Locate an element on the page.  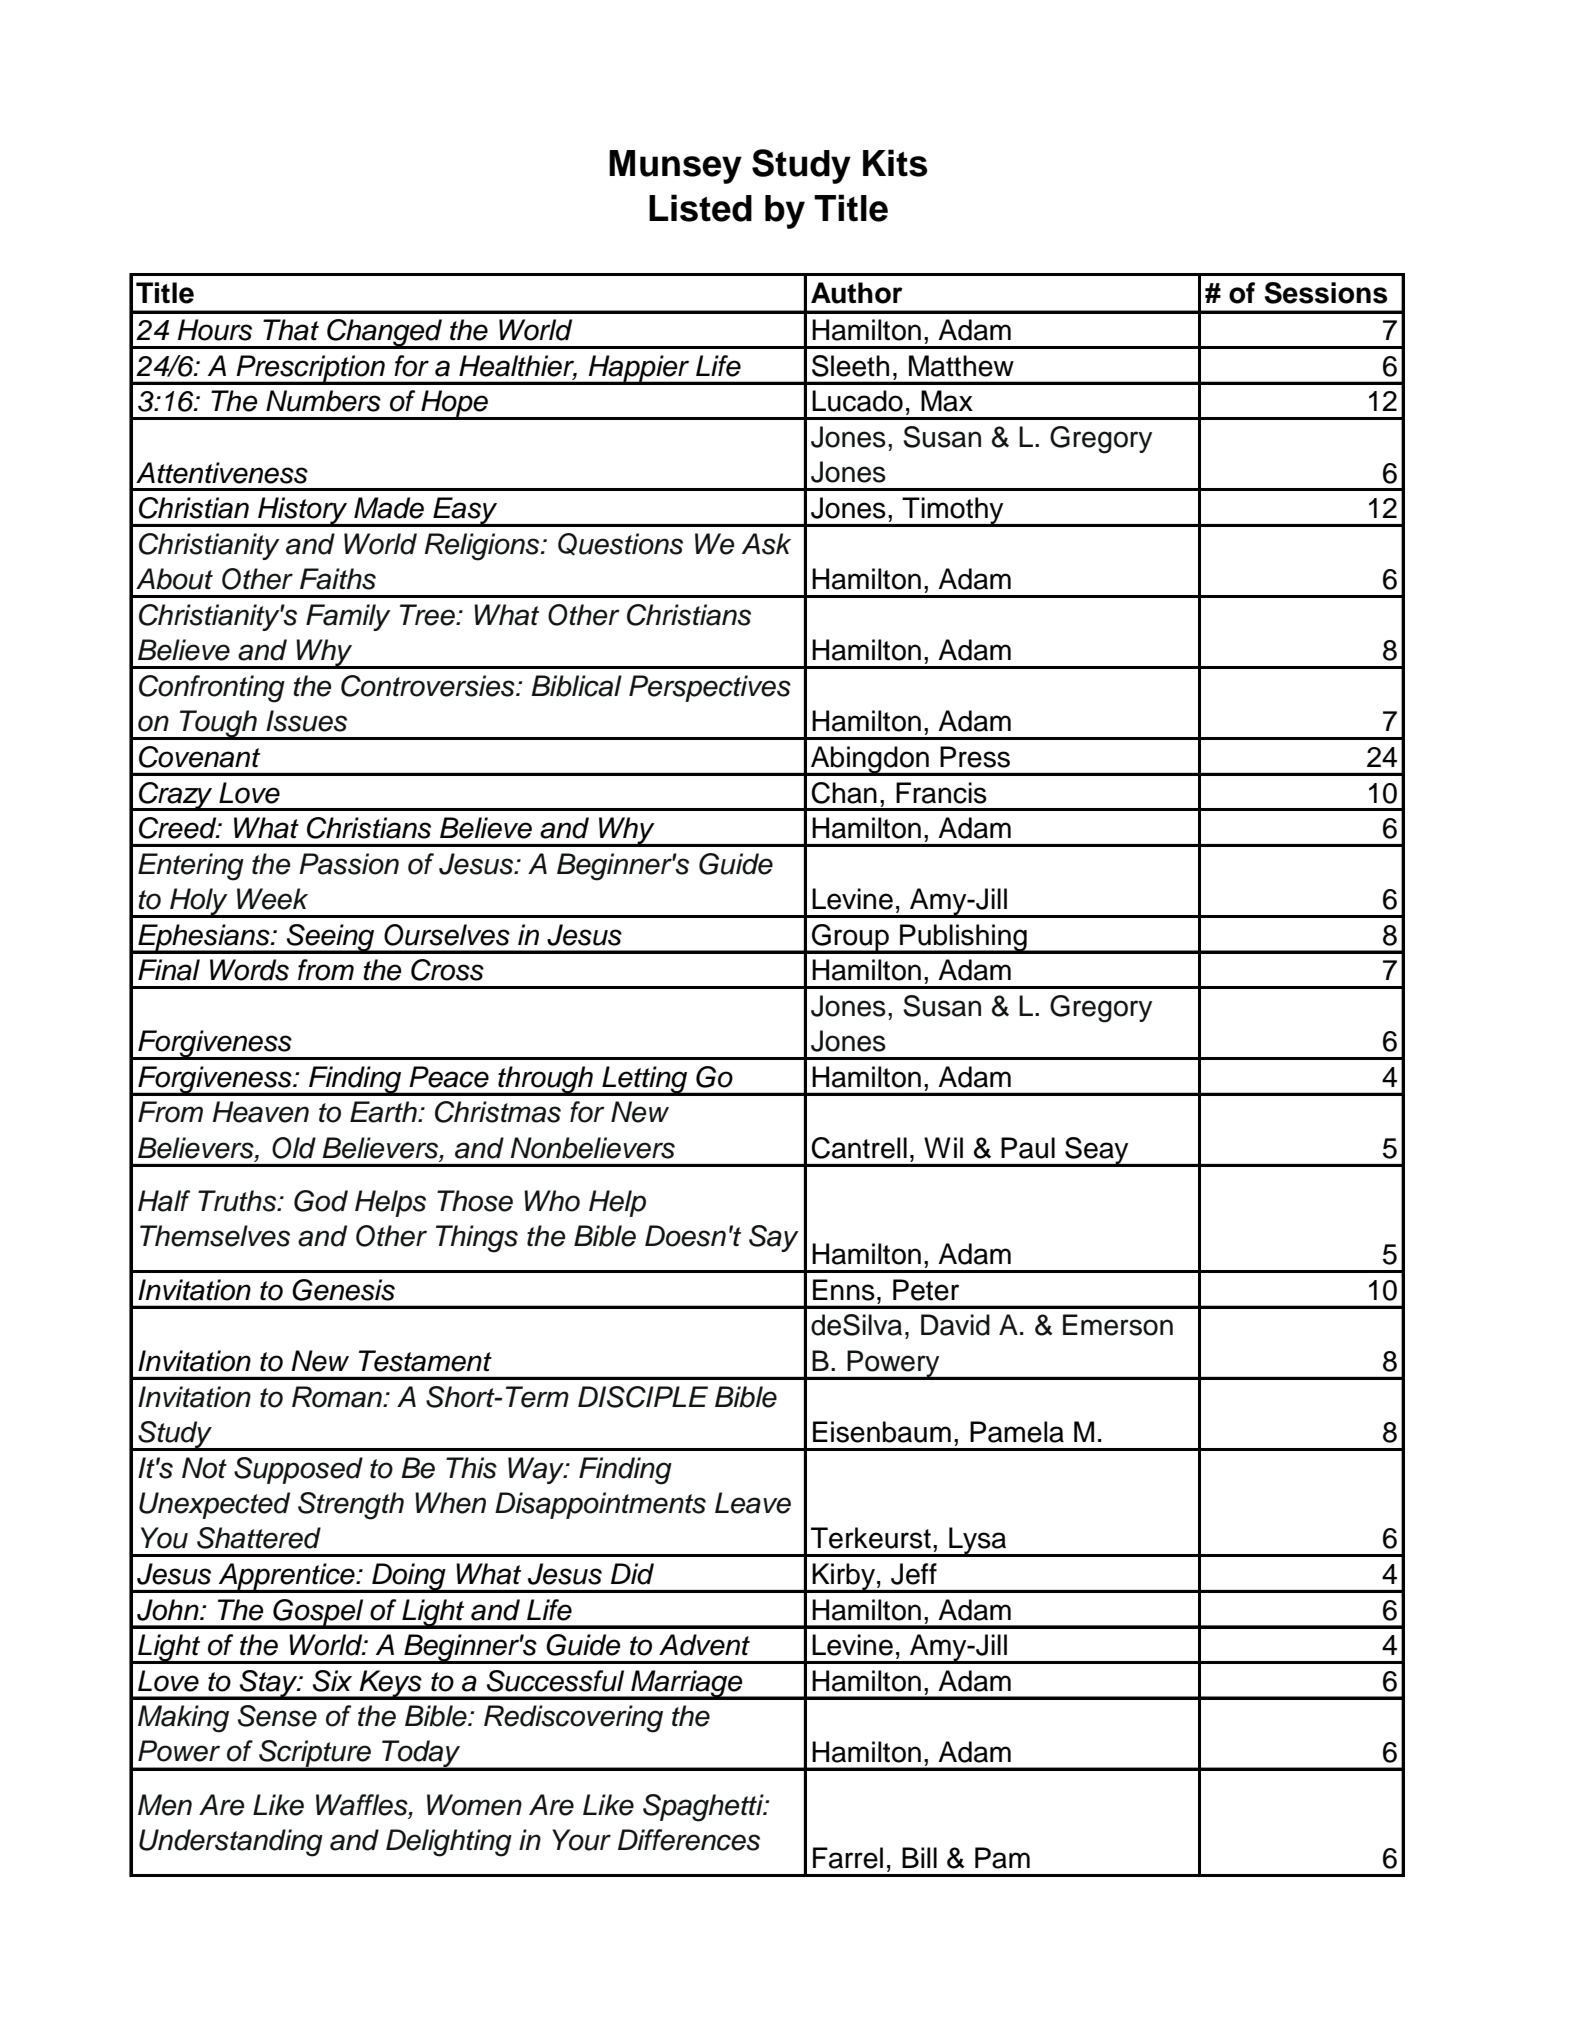
Scripture is located at coordinates (315, 1755).
